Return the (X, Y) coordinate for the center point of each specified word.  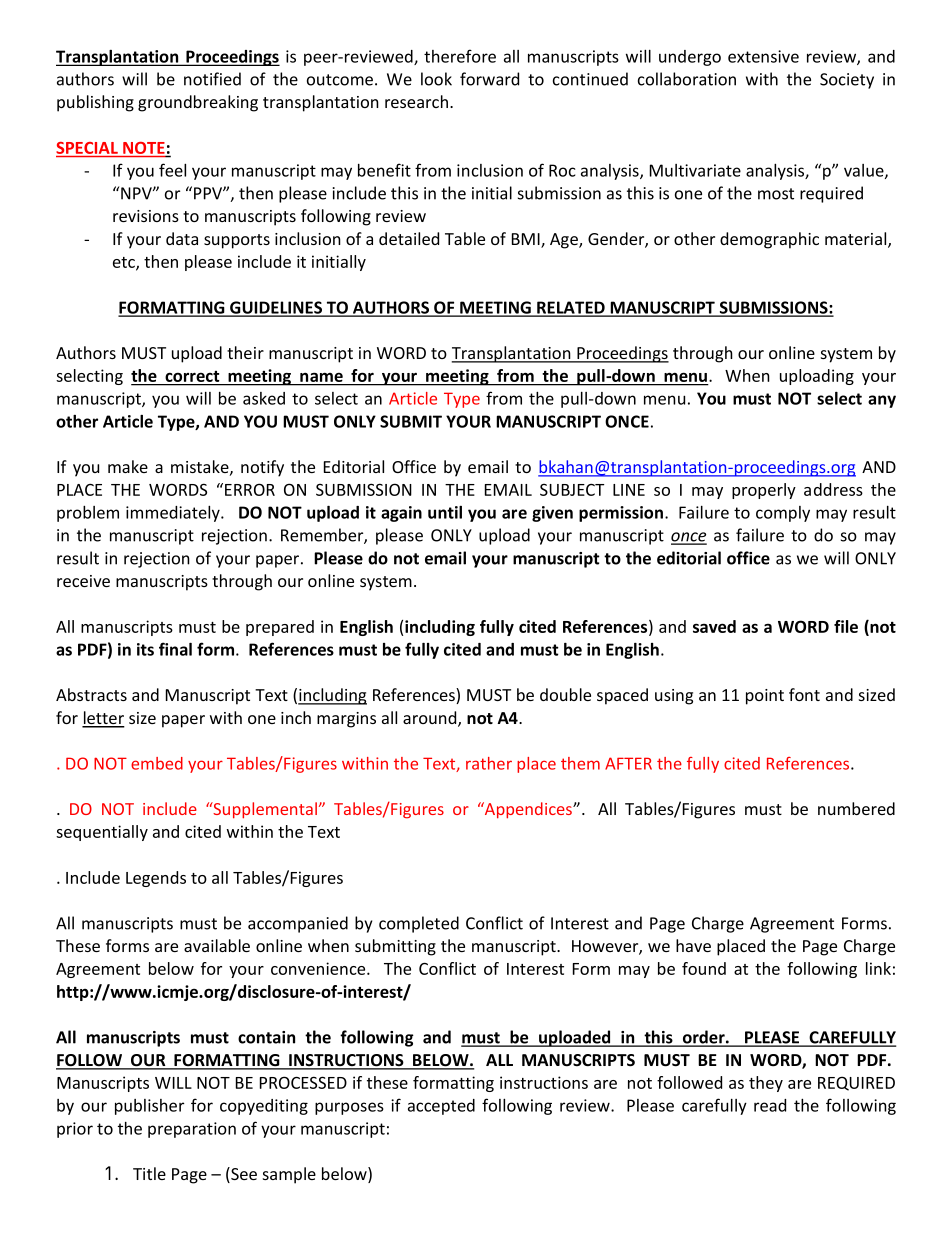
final (175, 649)
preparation (192, 1130)
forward (489, 79)
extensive (763, 56)
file (846, 626)
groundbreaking (198, 103)
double (565, 694)
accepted (441, 1107)
